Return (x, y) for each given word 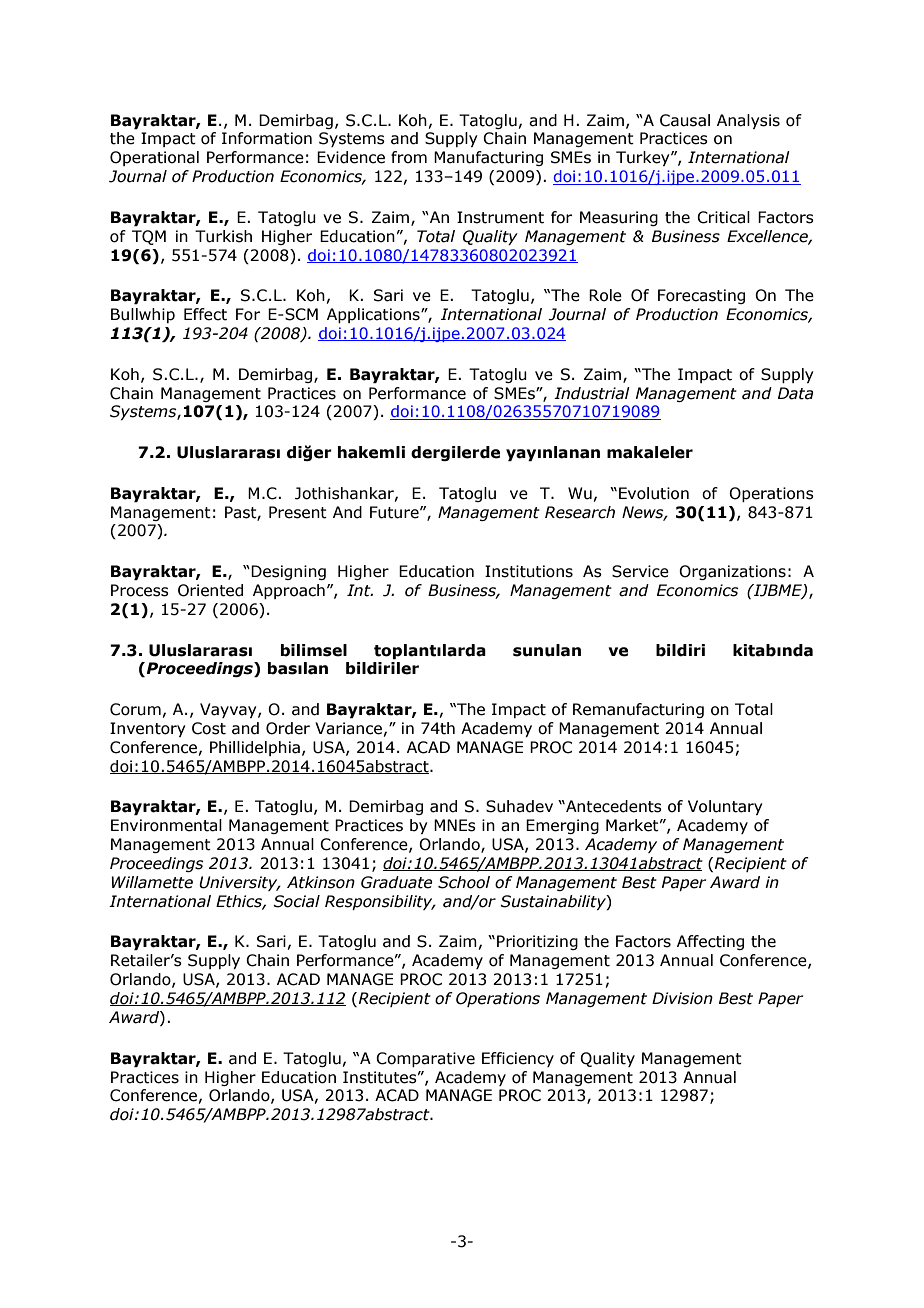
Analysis (748, 121)
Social (296, 901)
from (409, 157)
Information (267, 138)
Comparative (425, 1059)
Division (682, 998)
